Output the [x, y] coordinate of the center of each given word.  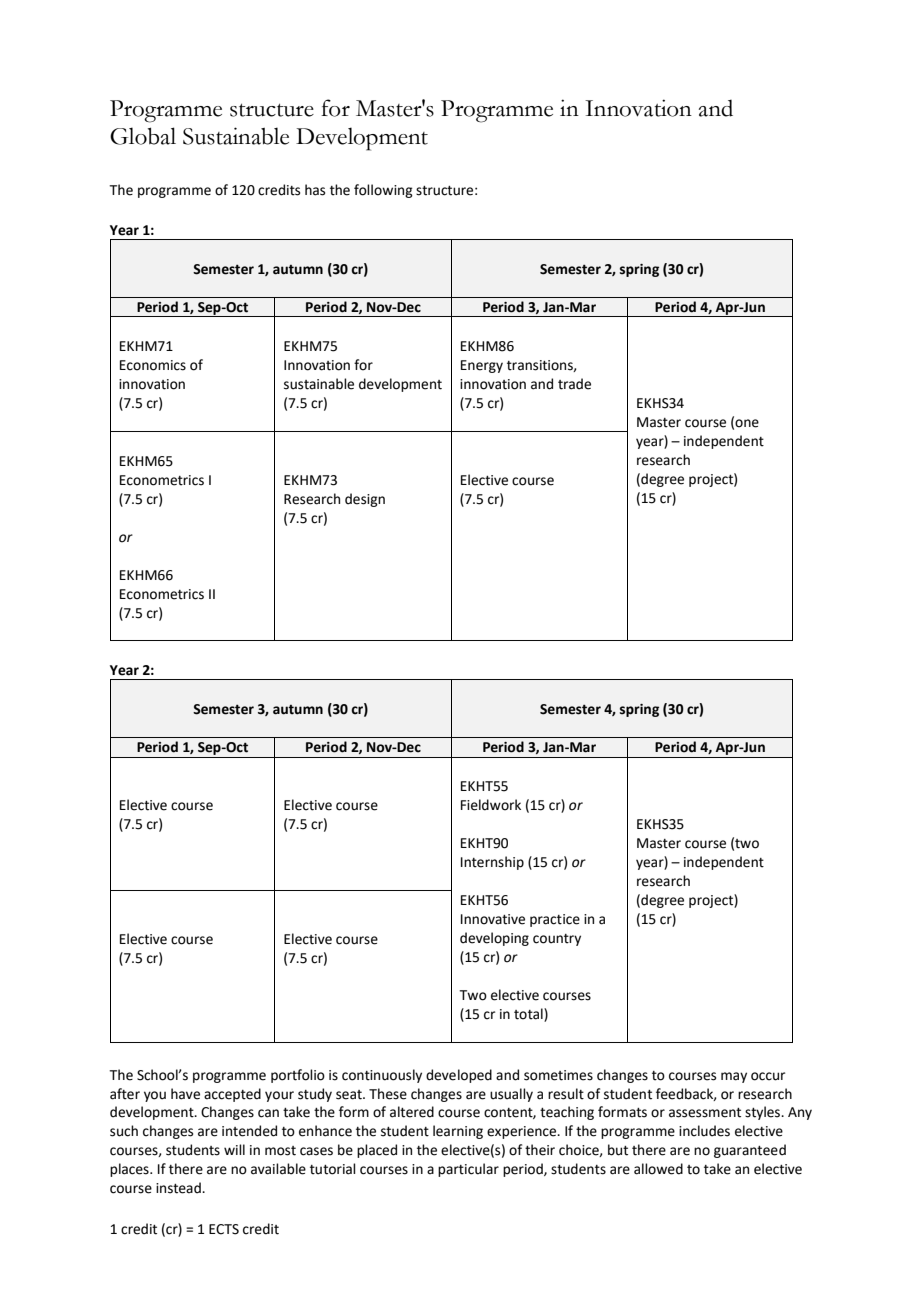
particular [468, 1170]
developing [494, 939]
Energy [482, 366]
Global [143, 136]
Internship [492, 863]
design [365, 500]
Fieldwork [491, 805]
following [383, 191]
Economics [153, 365]
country [557, 940]
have [185, 1094]
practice [555, 920]
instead [179, 1188]
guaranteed [750, 1151]
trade [574, 384]
